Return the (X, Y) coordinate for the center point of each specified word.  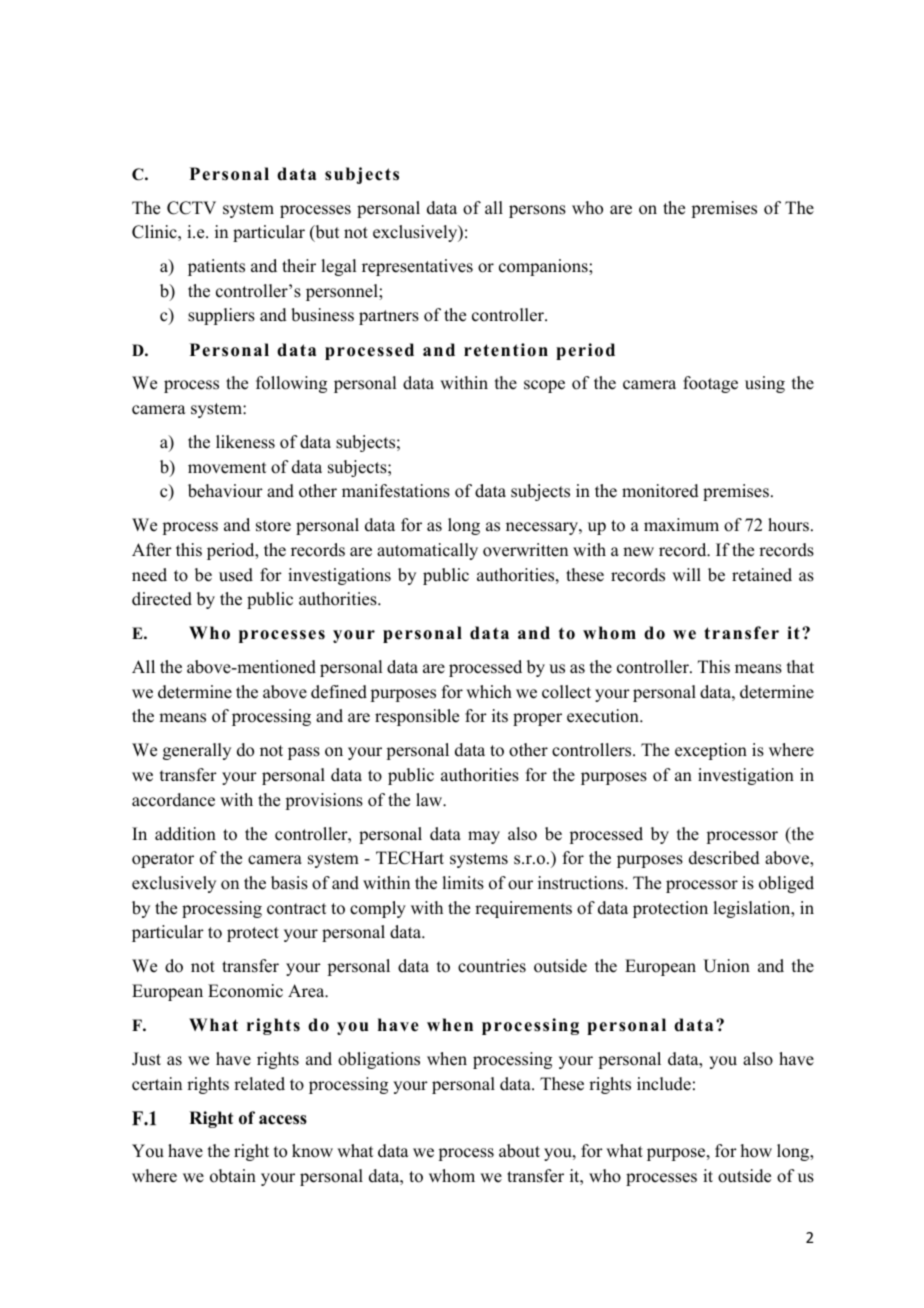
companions (544, 267)
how (756, 1151)
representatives (417, 267)
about (519, 1151)
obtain (233, 1176)
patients (216, 267)
